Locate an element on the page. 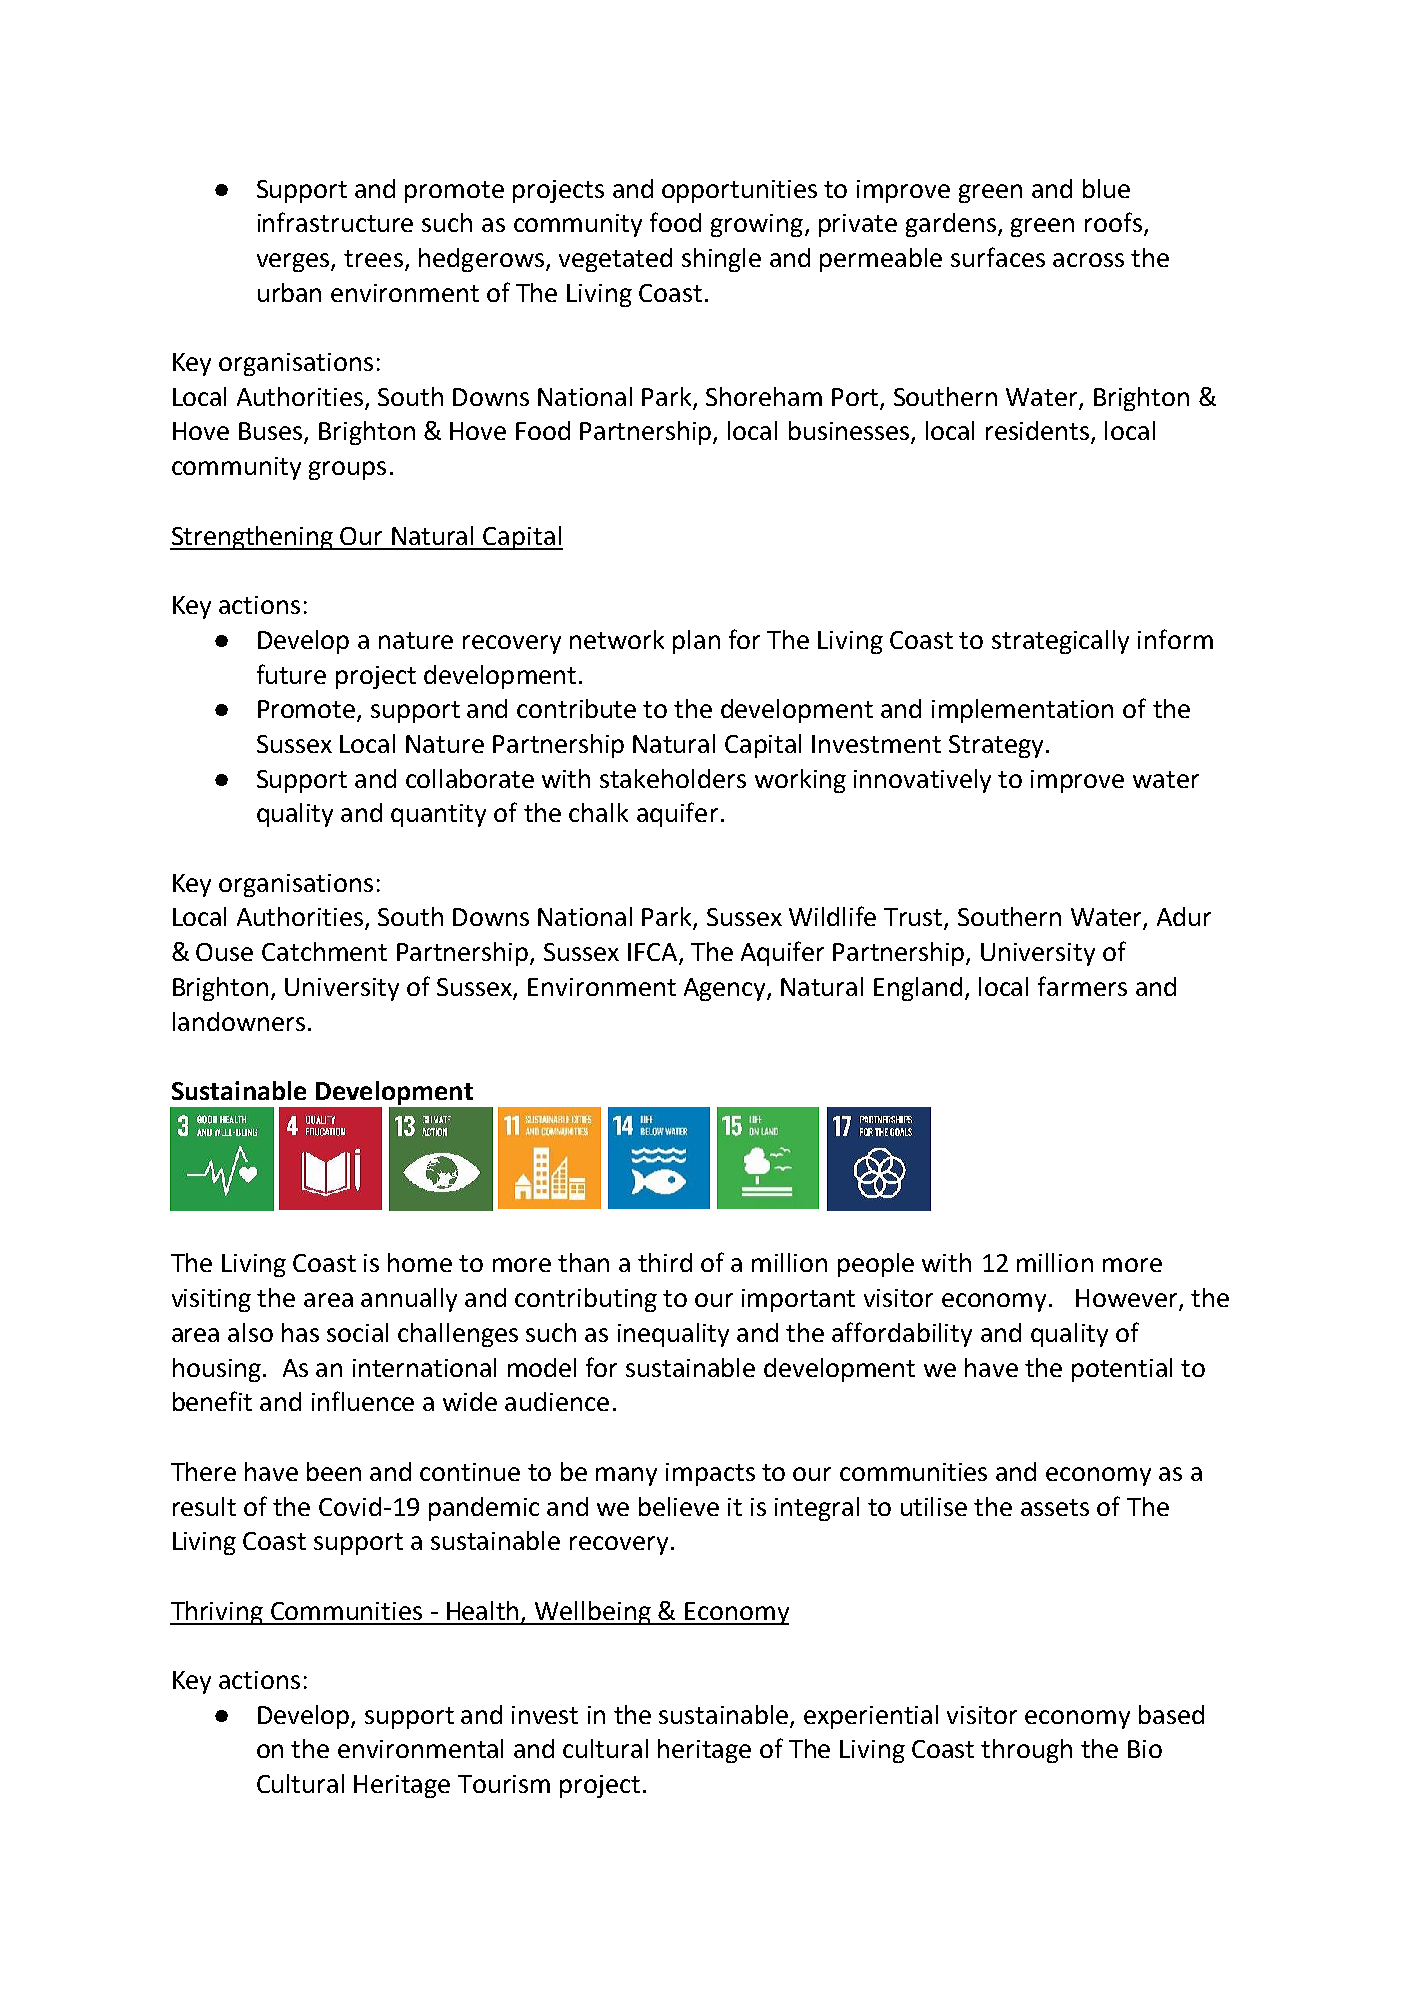 This image has height=1995, width=1409. third is located at coordinates (665, 1262).
